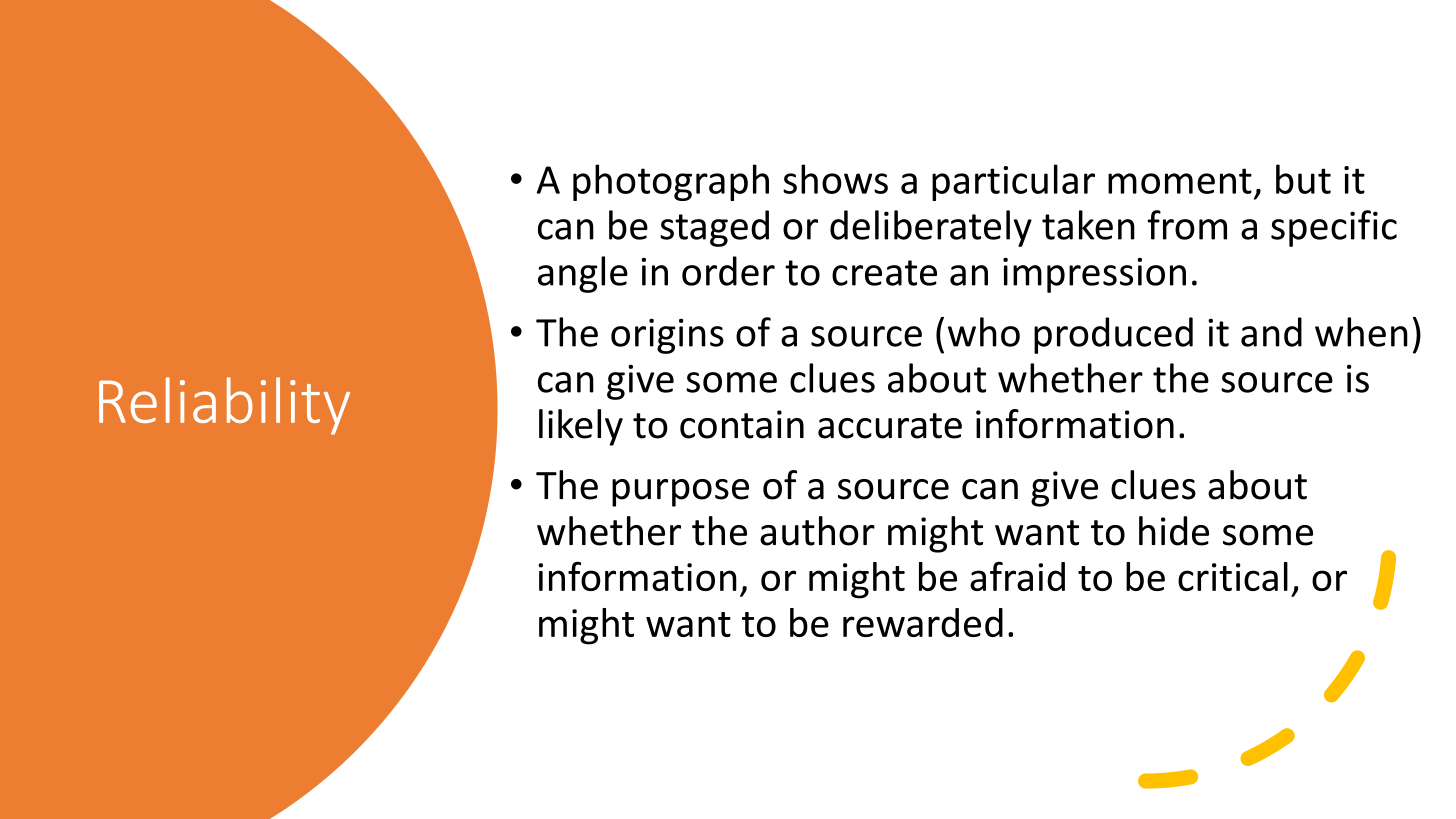 The height and width of the screenshot is (819, 1456). Describe the element at coordinates (680, 493) in the screenshot. I see `purpose` at that location.
